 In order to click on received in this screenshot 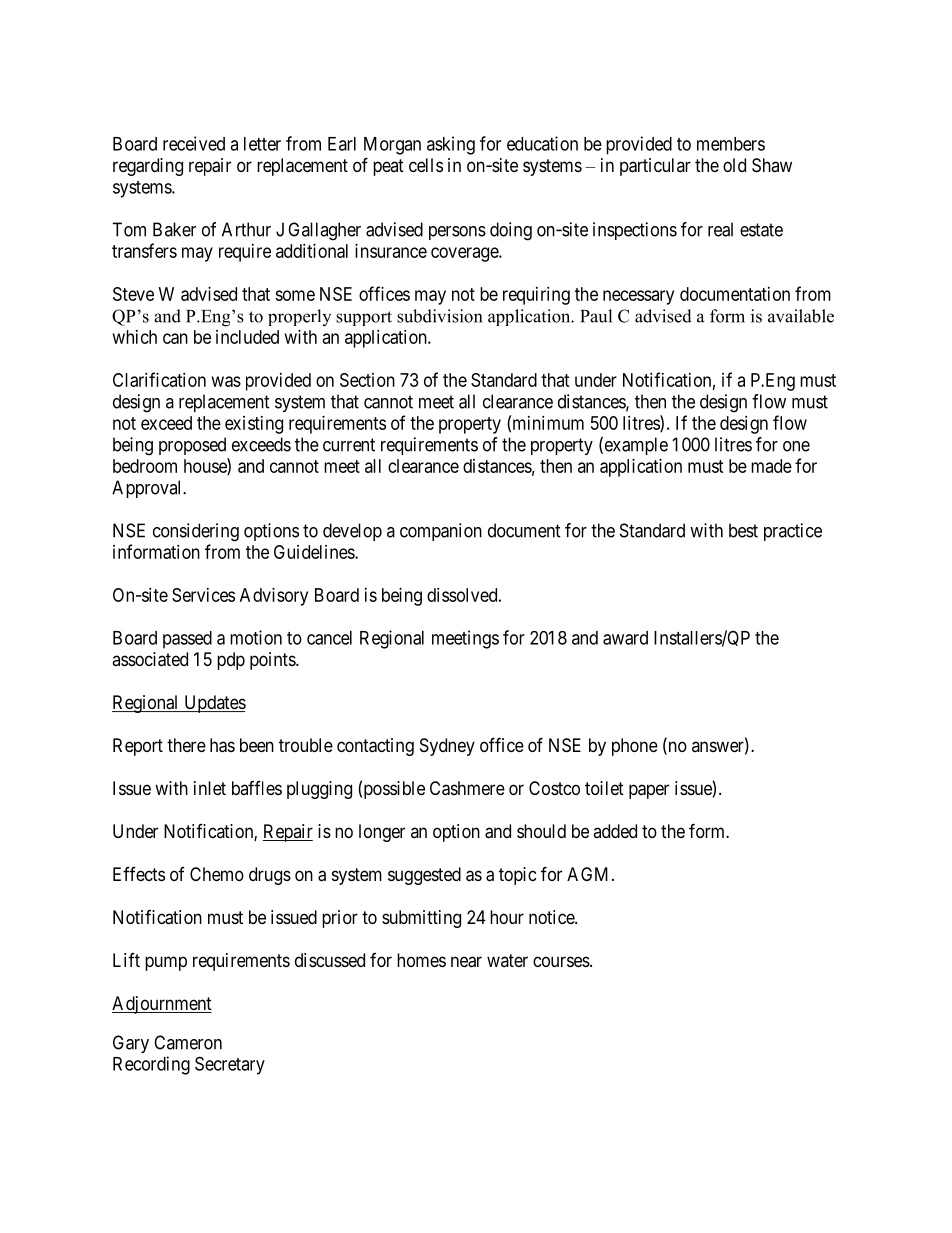, I will do `click(194, 143)`.
